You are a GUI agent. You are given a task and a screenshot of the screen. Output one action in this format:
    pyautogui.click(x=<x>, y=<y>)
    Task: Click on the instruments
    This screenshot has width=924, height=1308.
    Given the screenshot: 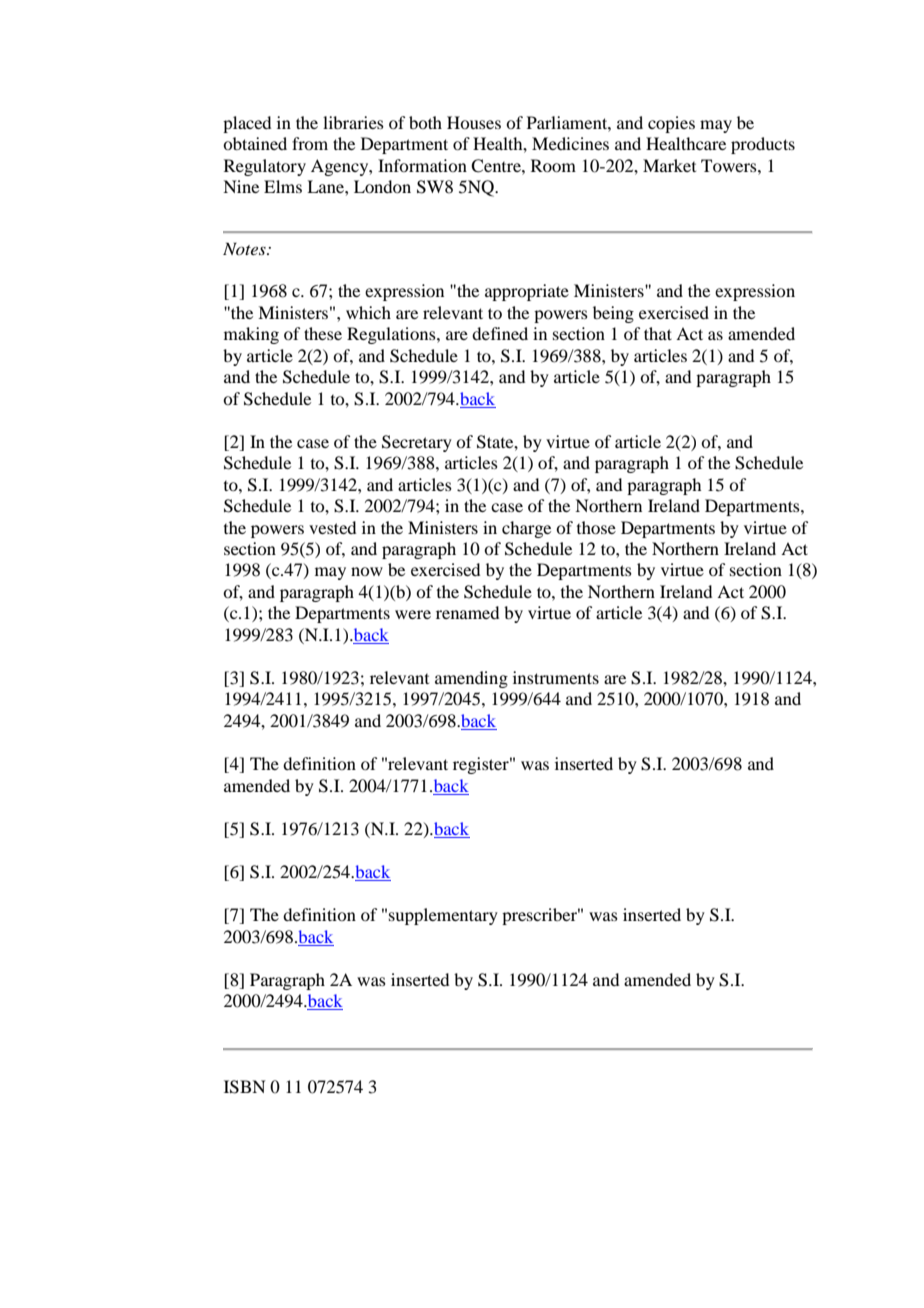 What is the action you would take?
    pyautogui.click(x=556, y=677)
